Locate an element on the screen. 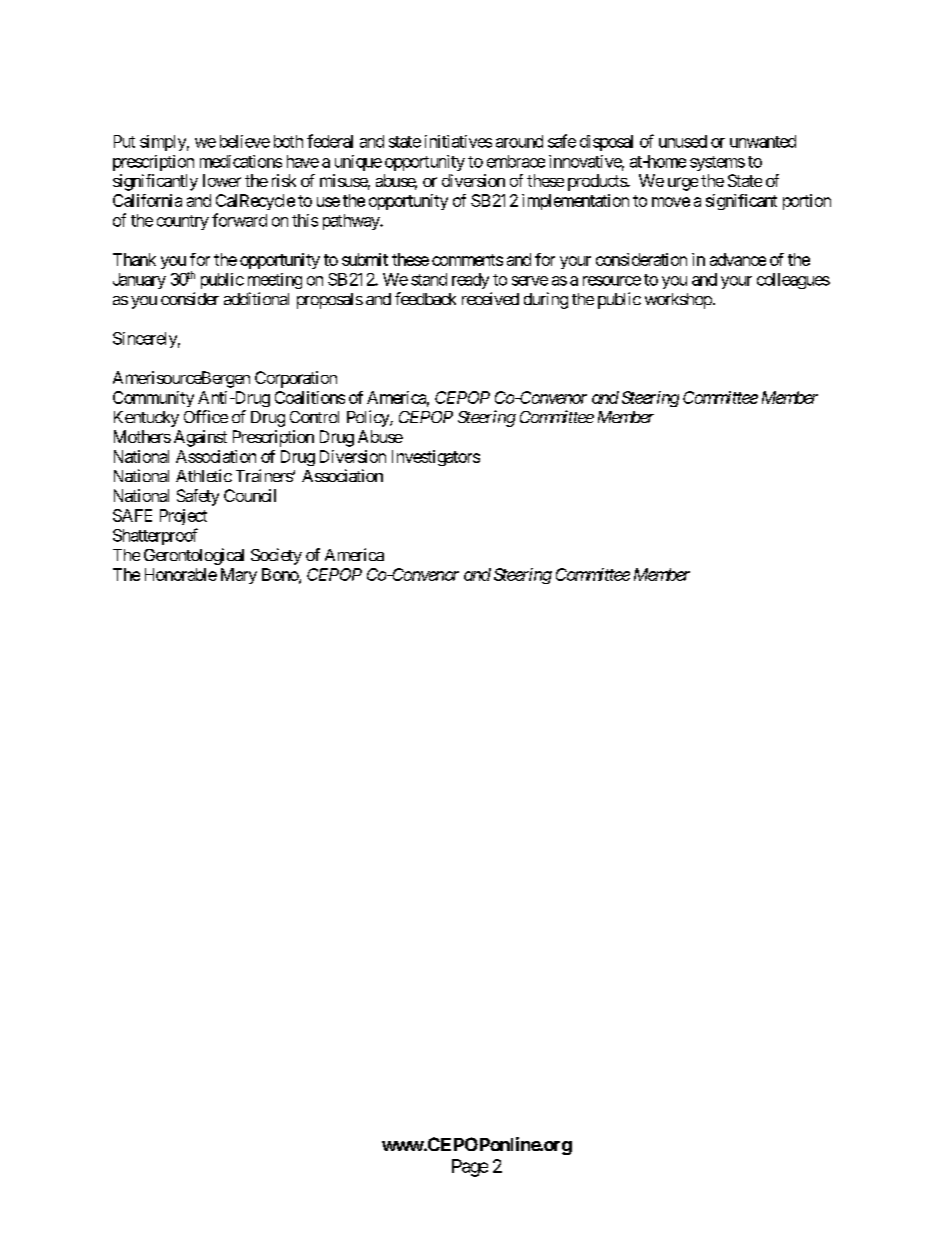 Image resolution: width=952 pixels, height=1233 pixels. Society is located at coordinates (276, 556).
